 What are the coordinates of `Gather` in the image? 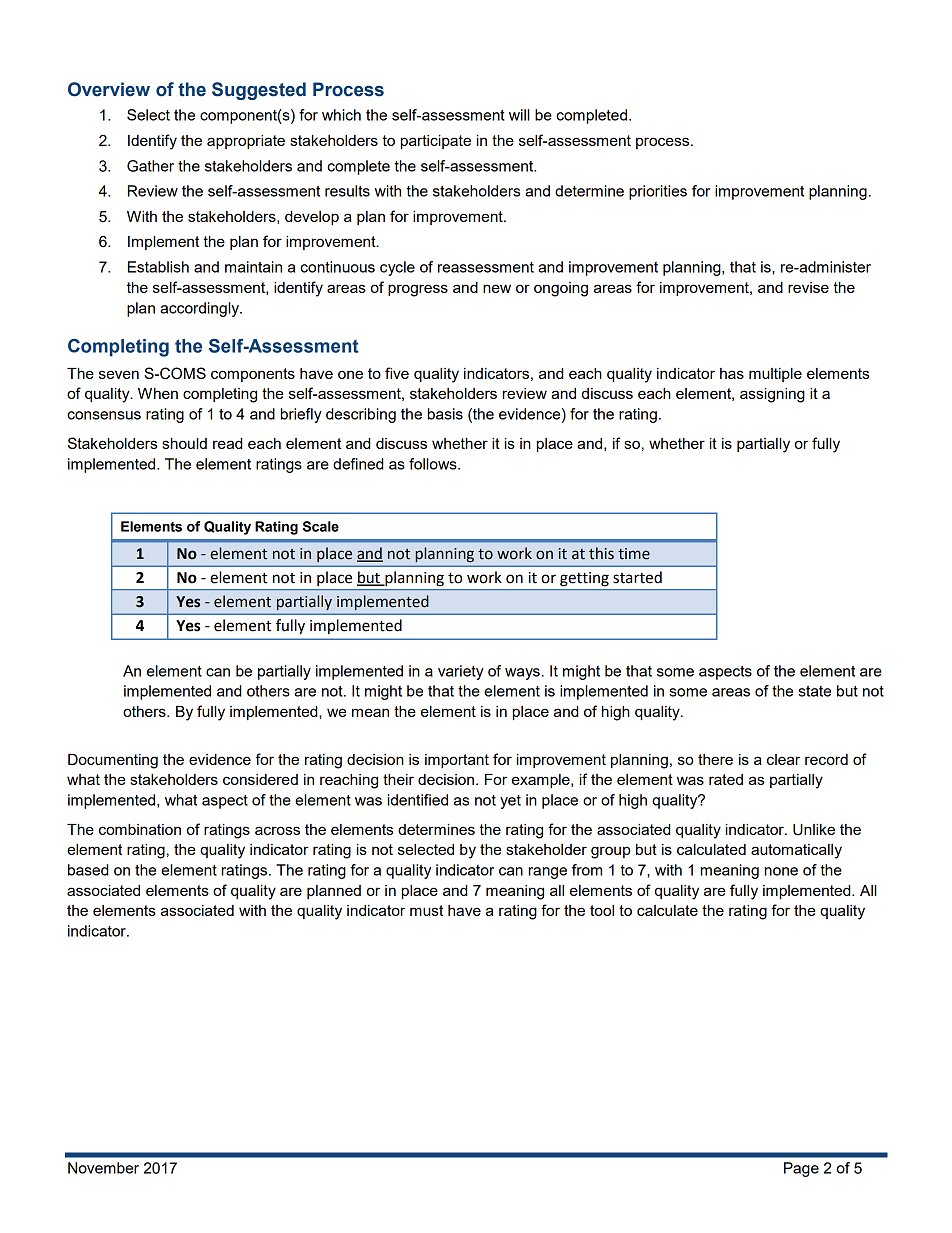 It's located at (150, 166).
